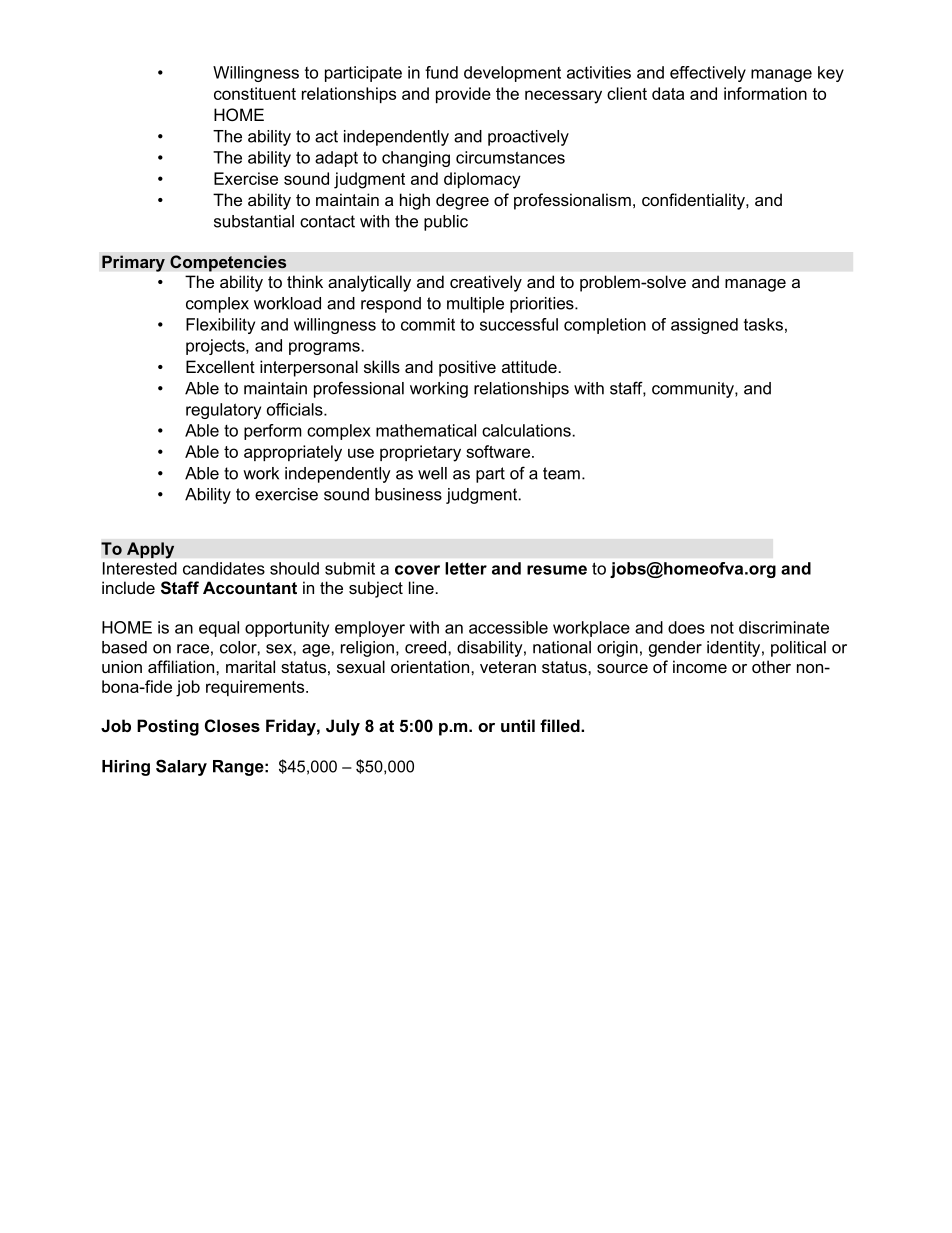  Describe the element at coordinates (463, 95) in the screenshot. I see `provide` at that location.
